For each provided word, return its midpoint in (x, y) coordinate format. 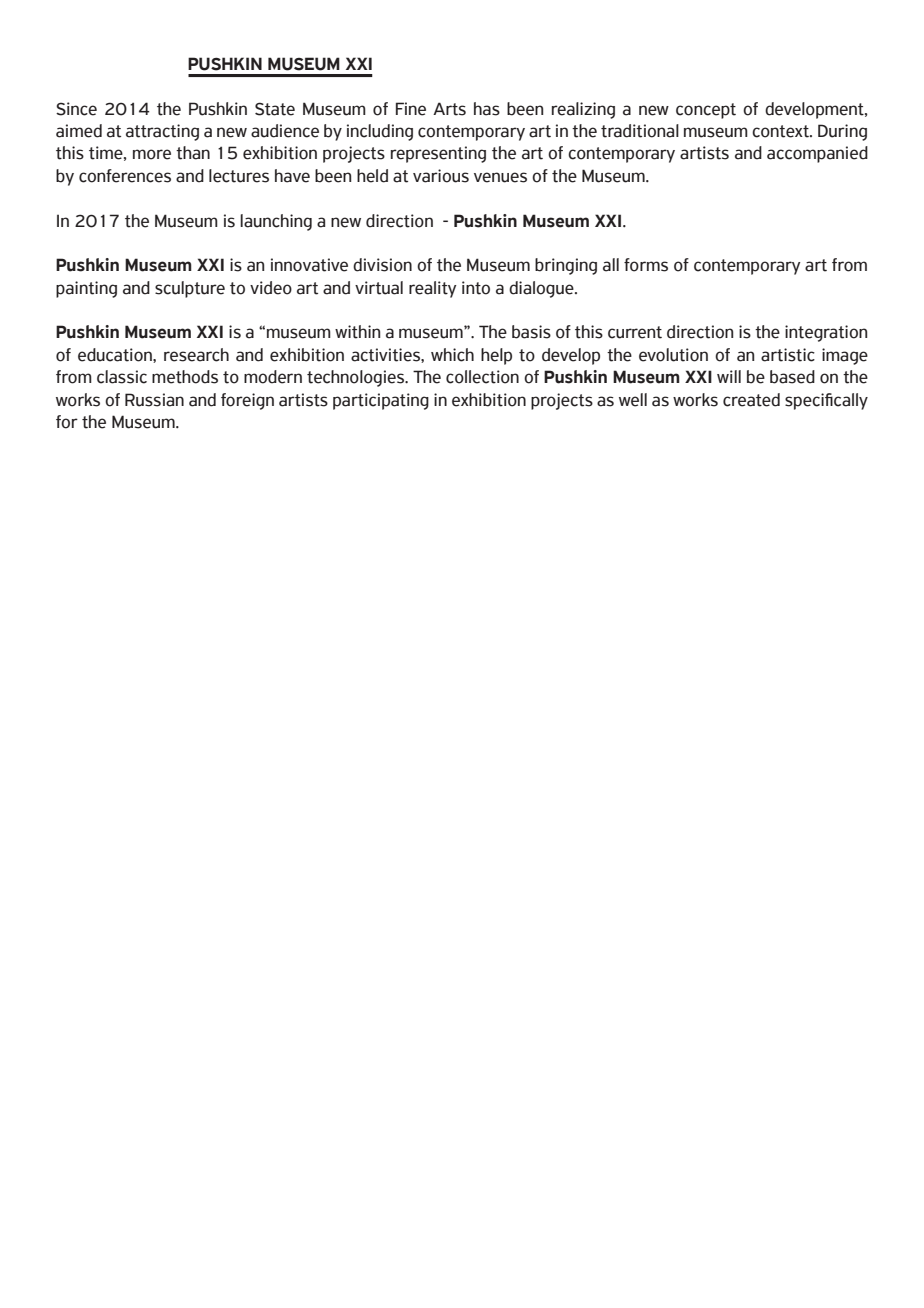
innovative (309, 265)
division (382, 265)
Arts (449, 109)
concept (706, 111)
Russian (154, 400)
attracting (162, 132)
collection (482, 377)
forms (646, 265)
